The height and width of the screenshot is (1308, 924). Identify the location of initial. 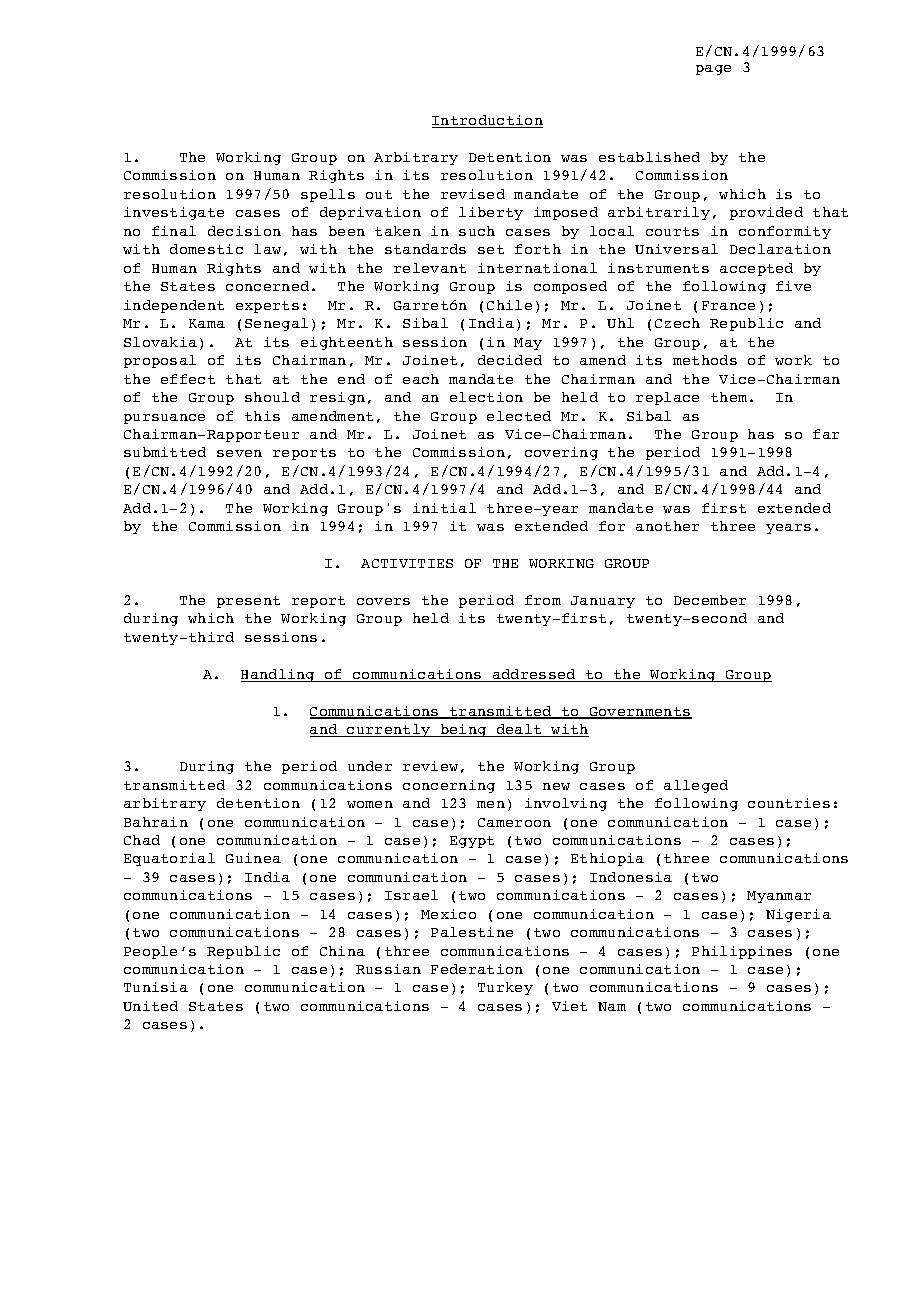
(444, 508).
